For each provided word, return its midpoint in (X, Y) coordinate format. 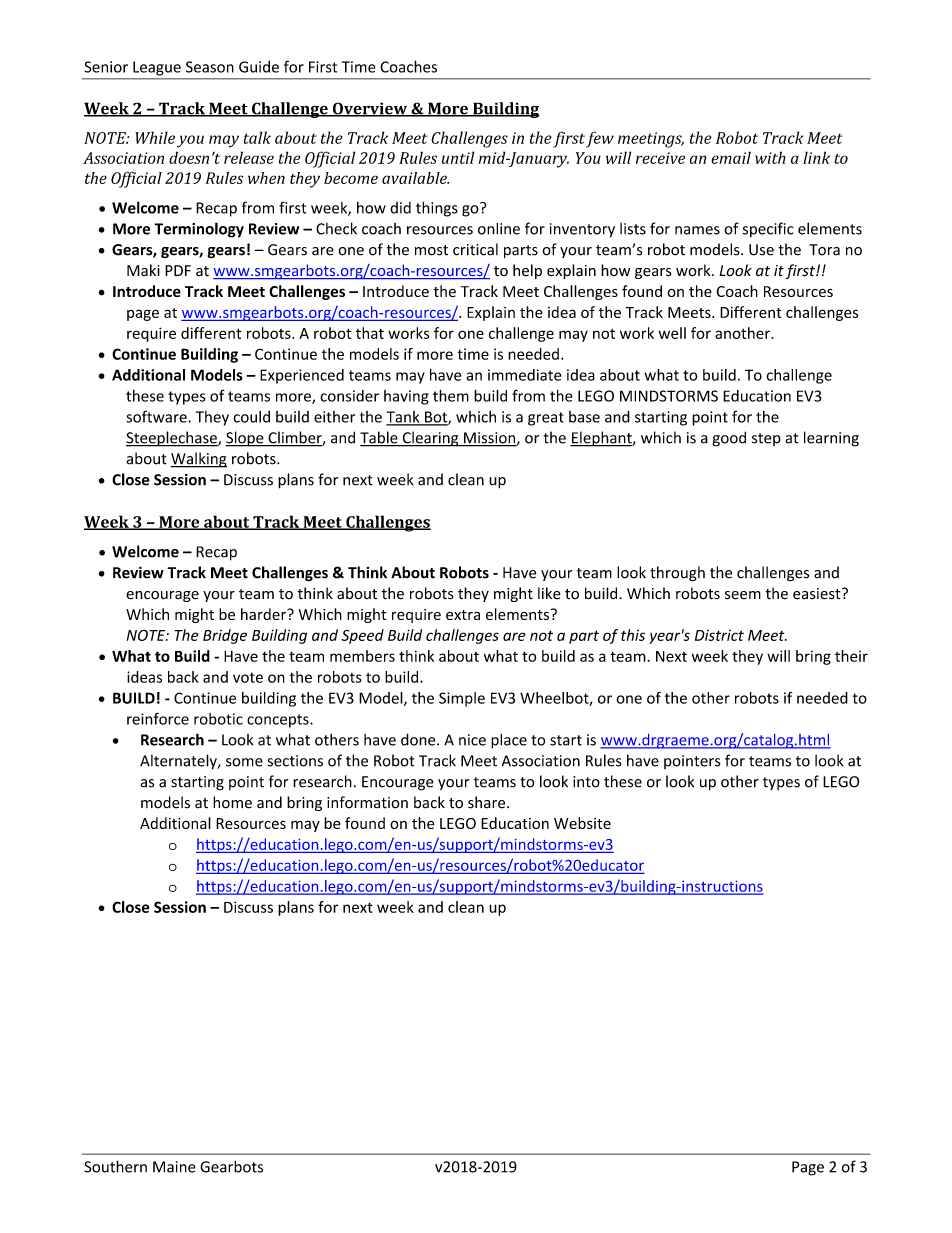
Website (582, 823)
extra (463, 615)
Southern (115, 1166)
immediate (524, 375)
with (770, 157)
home (232, 802)
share (488, 802)
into (586, 782)
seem (743, 595)
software (157, 416)
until (458, 157)
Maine (174, 1167)
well (672, 333)
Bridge (225, 636)
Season (210, 67)
